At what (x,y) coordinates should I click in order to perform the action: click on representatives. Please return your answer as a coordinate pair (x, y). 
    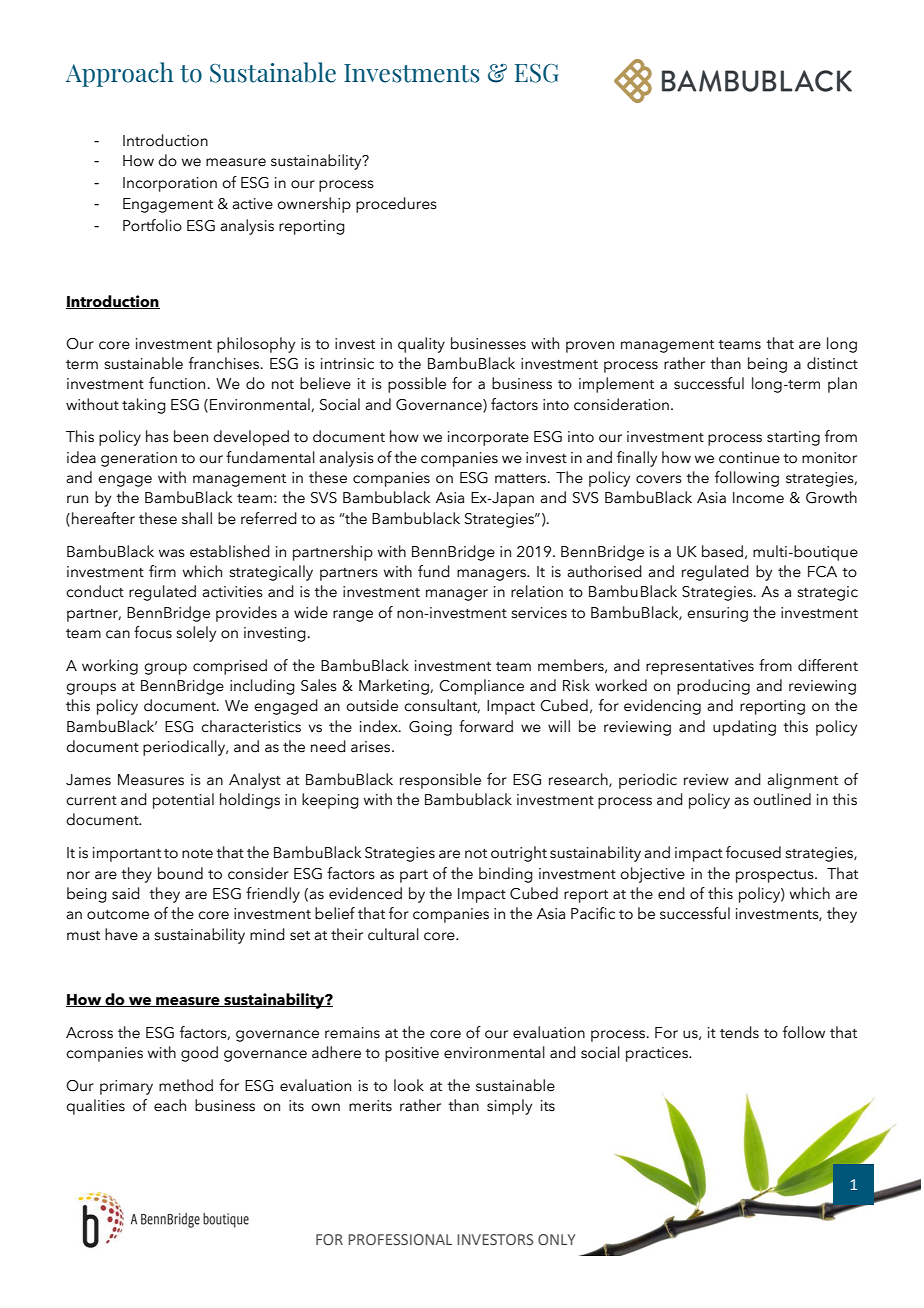
    Looking at the image, I should click on (700, 667).
